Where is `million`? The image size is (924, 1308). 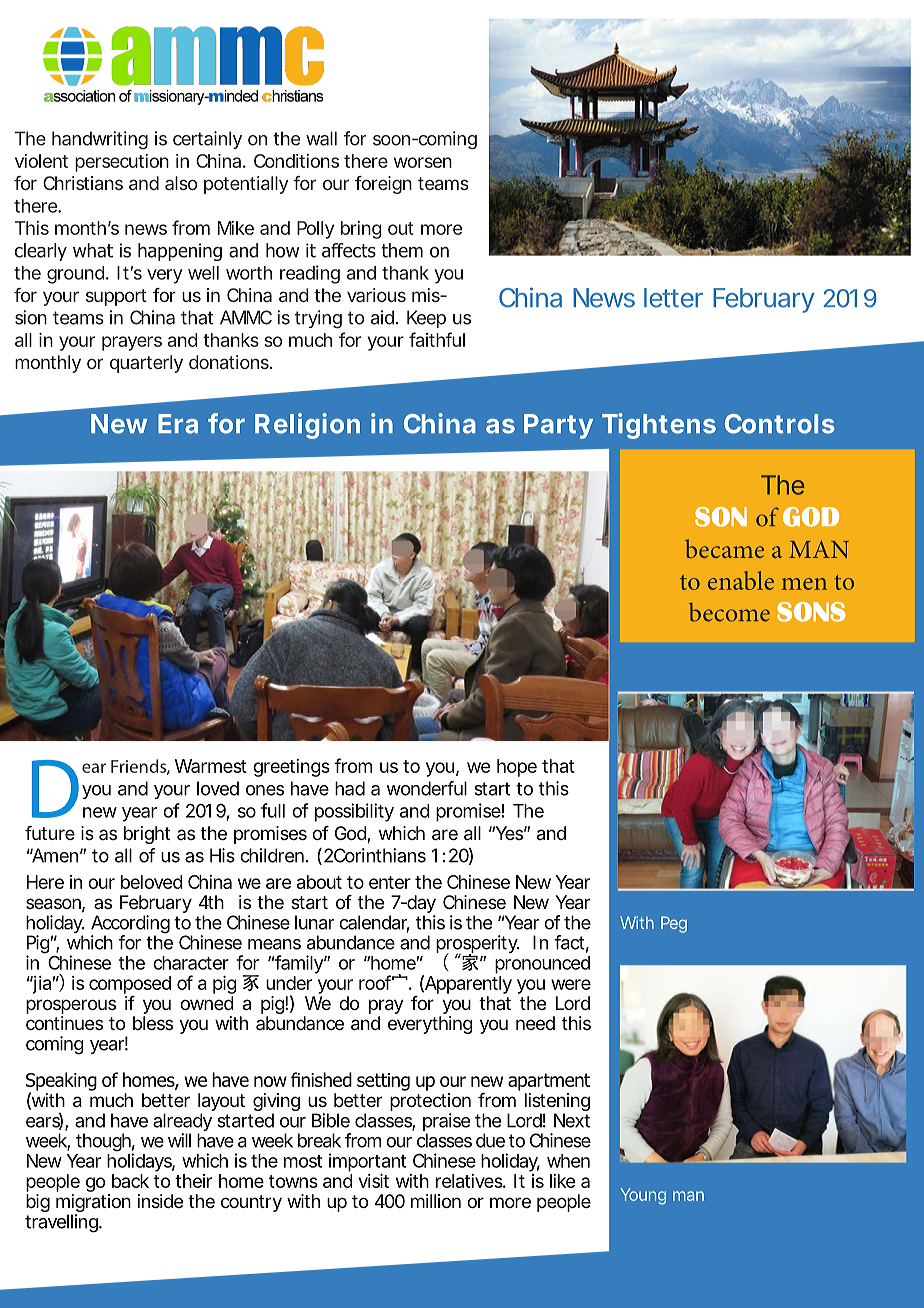
million is located at coordinates (436, 1201).
